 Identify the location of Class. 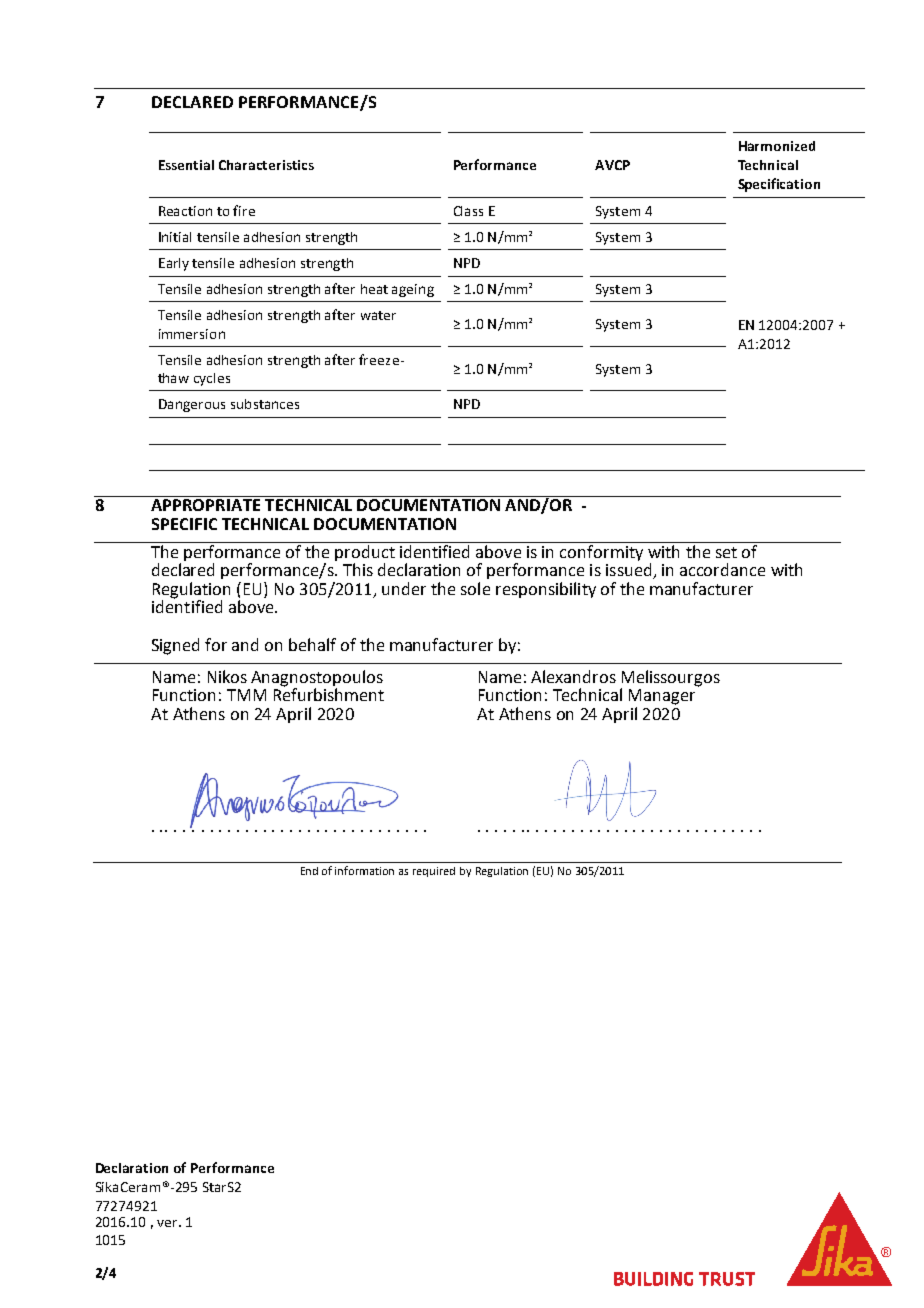
(468, 211).
